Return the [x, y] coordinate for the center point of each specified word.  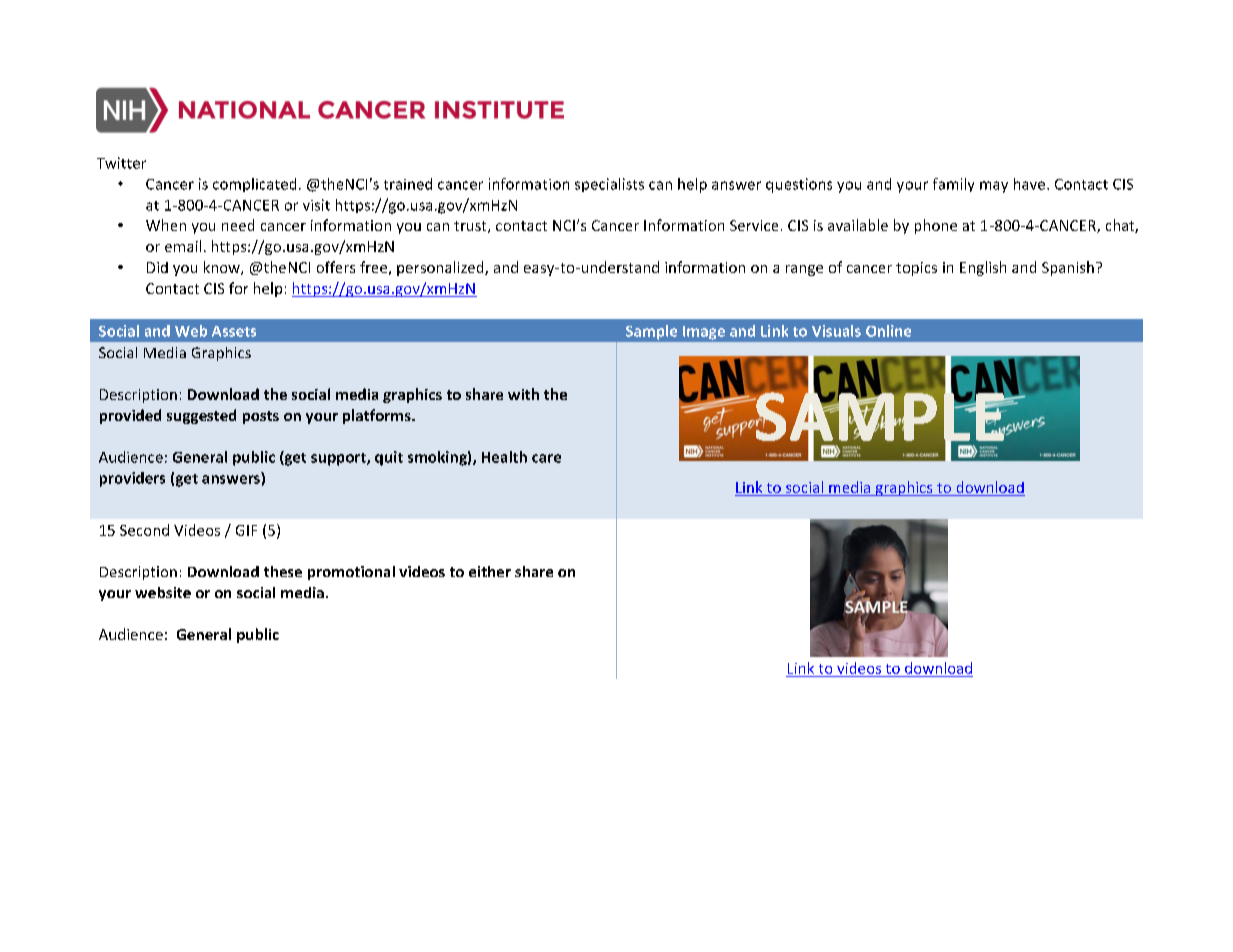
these [283, 571]
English [983, 268]
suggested [201, 416]
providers [132, 479]
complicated [254, 185]
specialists [609, 185]
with [523, 394]
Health [504, 457]
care [546, 458]
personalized [441, 268]
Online [888, 331]
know [223, 268]
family [953, 185]
